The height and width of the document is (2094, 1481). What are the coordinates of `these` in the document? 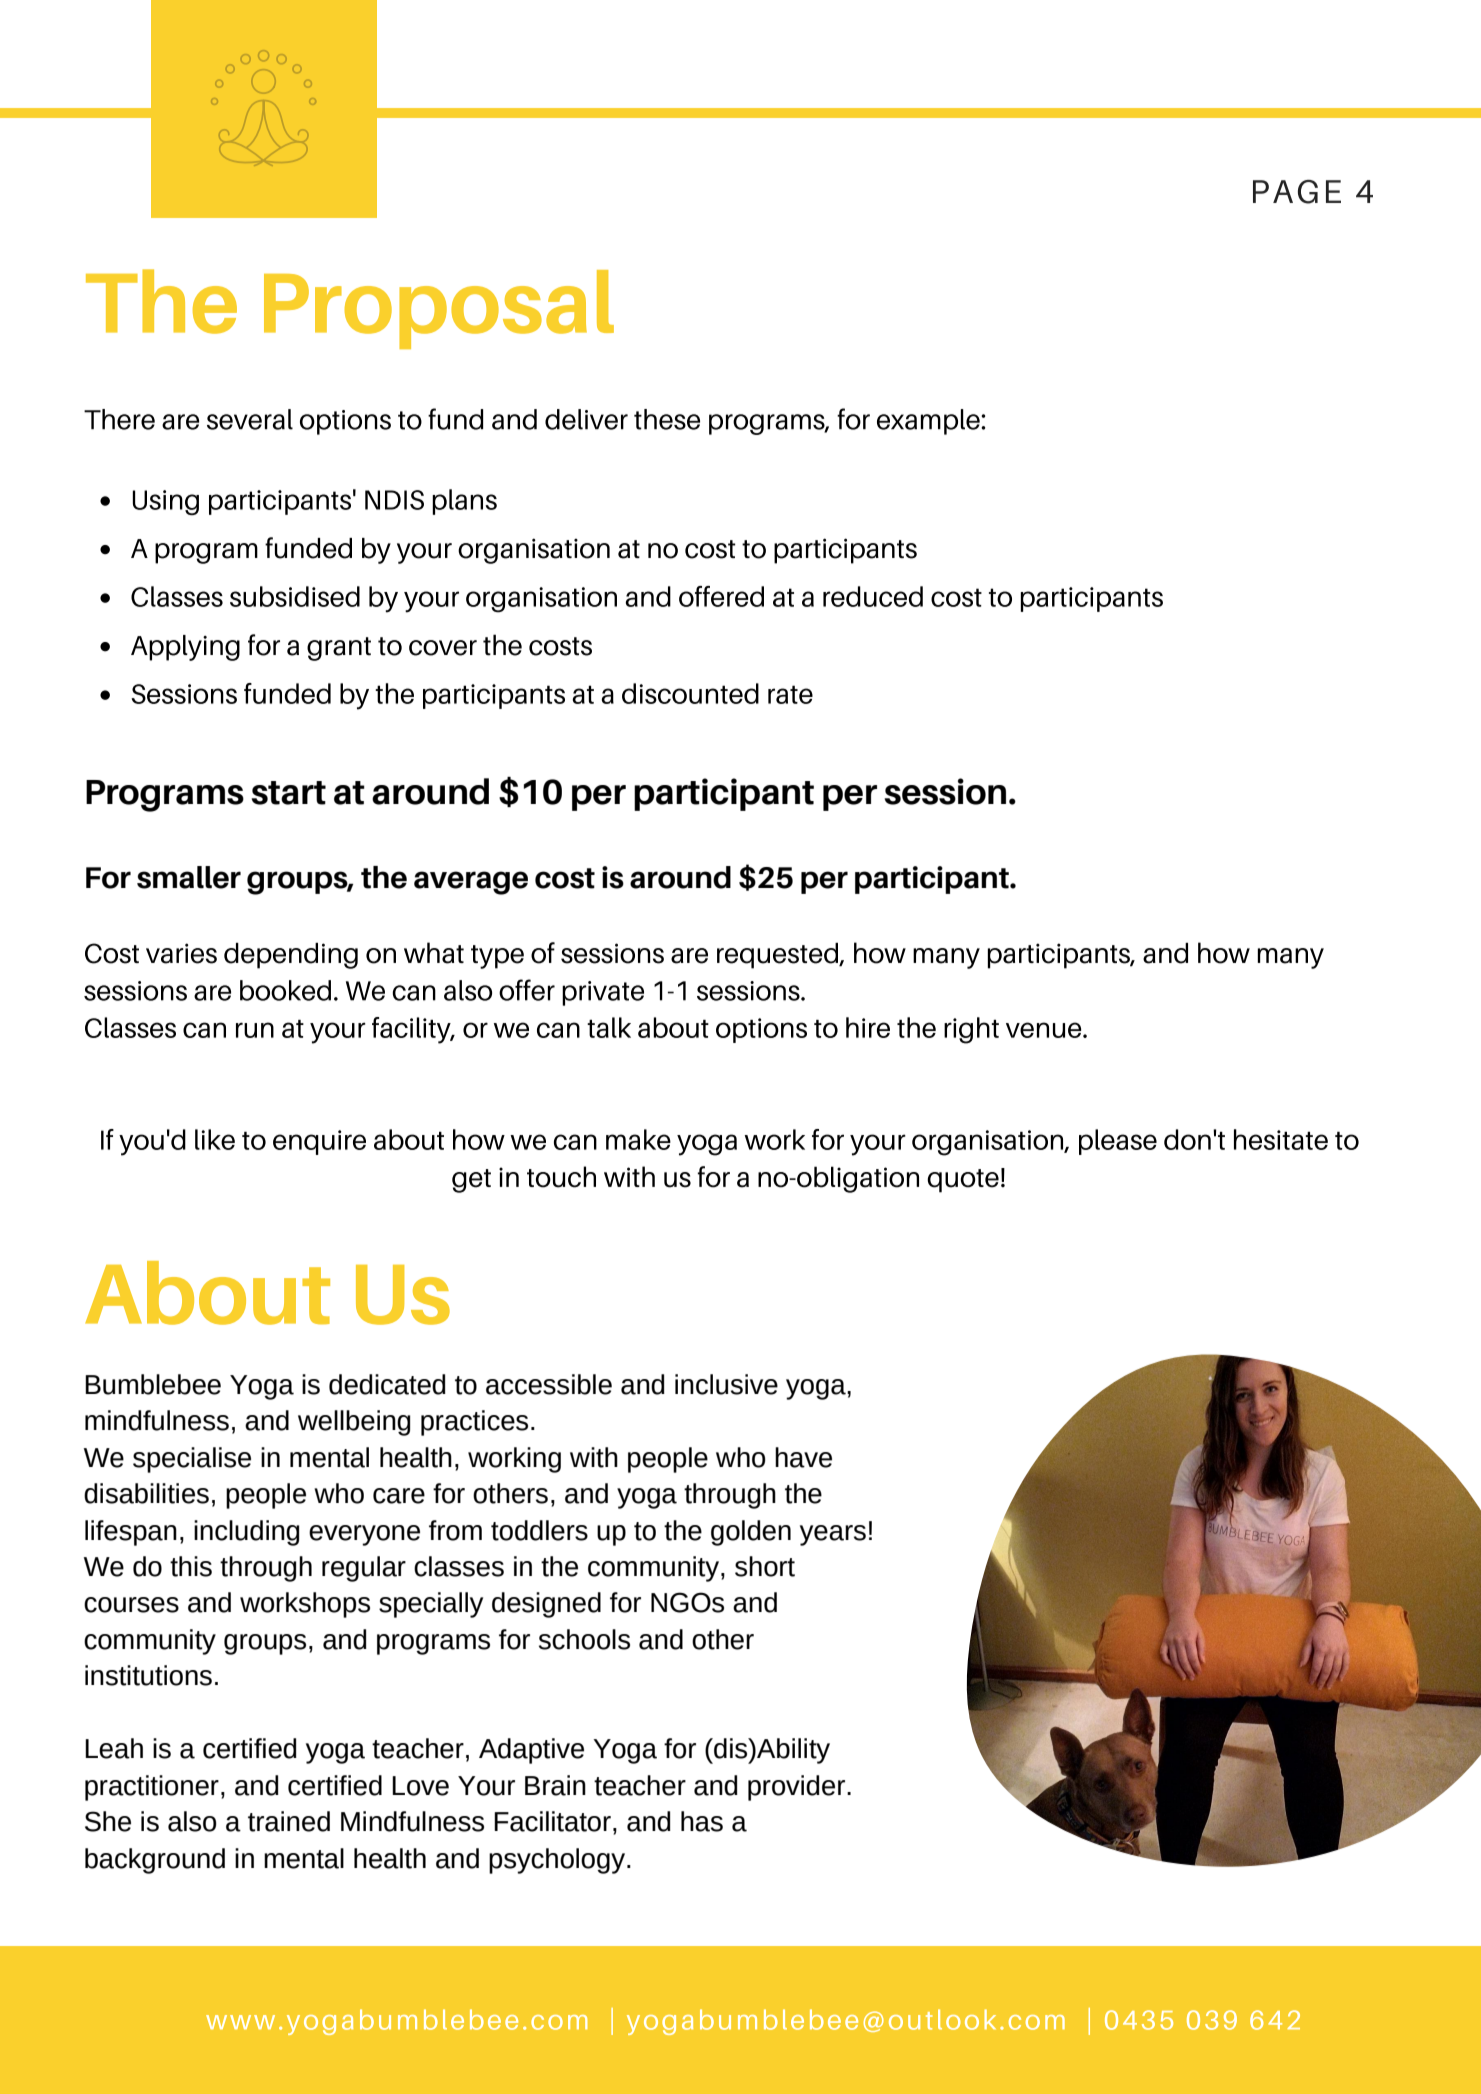 It's located at (667, 419).
